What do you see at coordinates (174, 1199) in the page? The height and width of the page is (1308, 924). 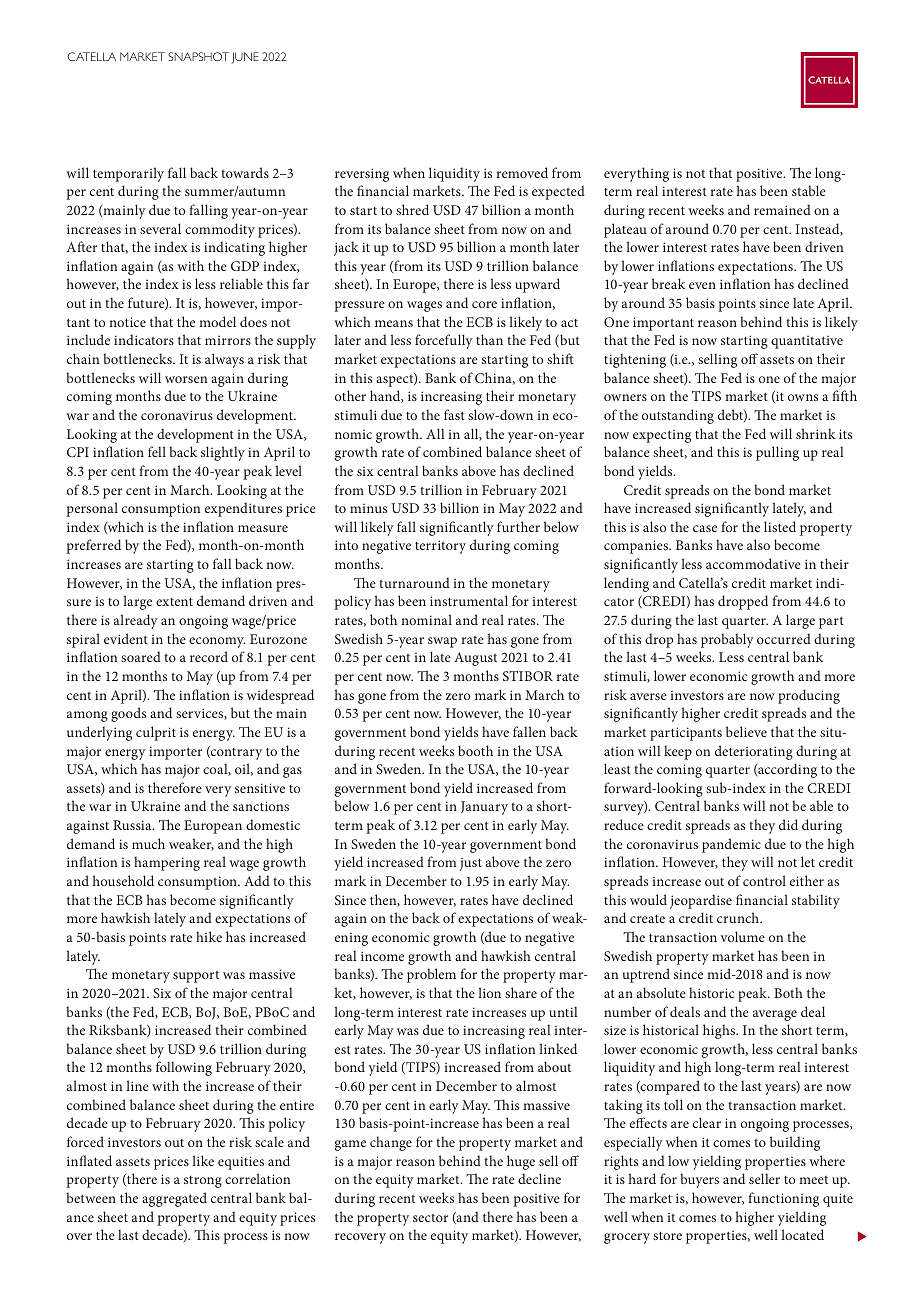 I see `aggregated` at bounding box center [174, 1199].
